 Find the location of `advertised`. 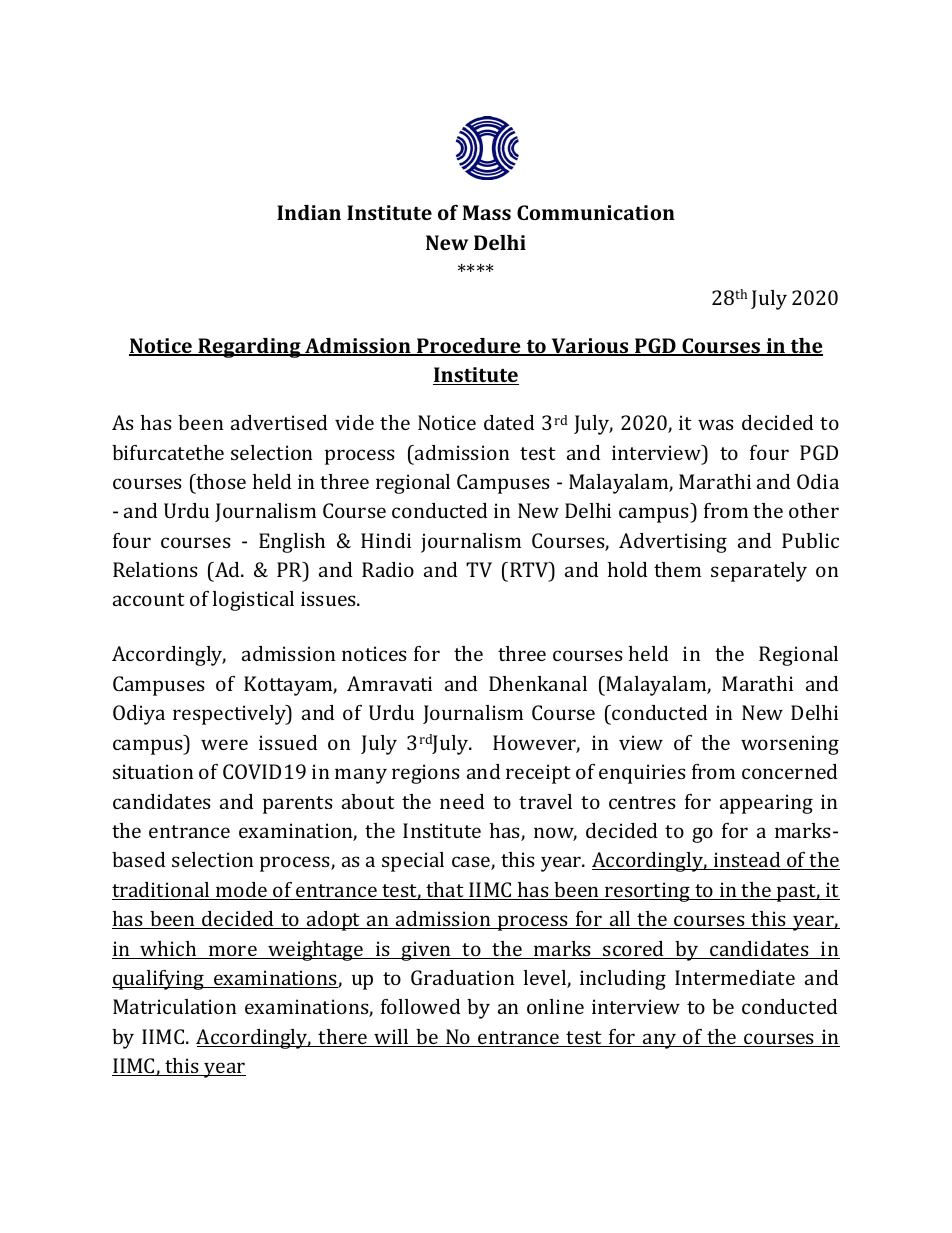

advertised is located at coordinates (279, 422).
